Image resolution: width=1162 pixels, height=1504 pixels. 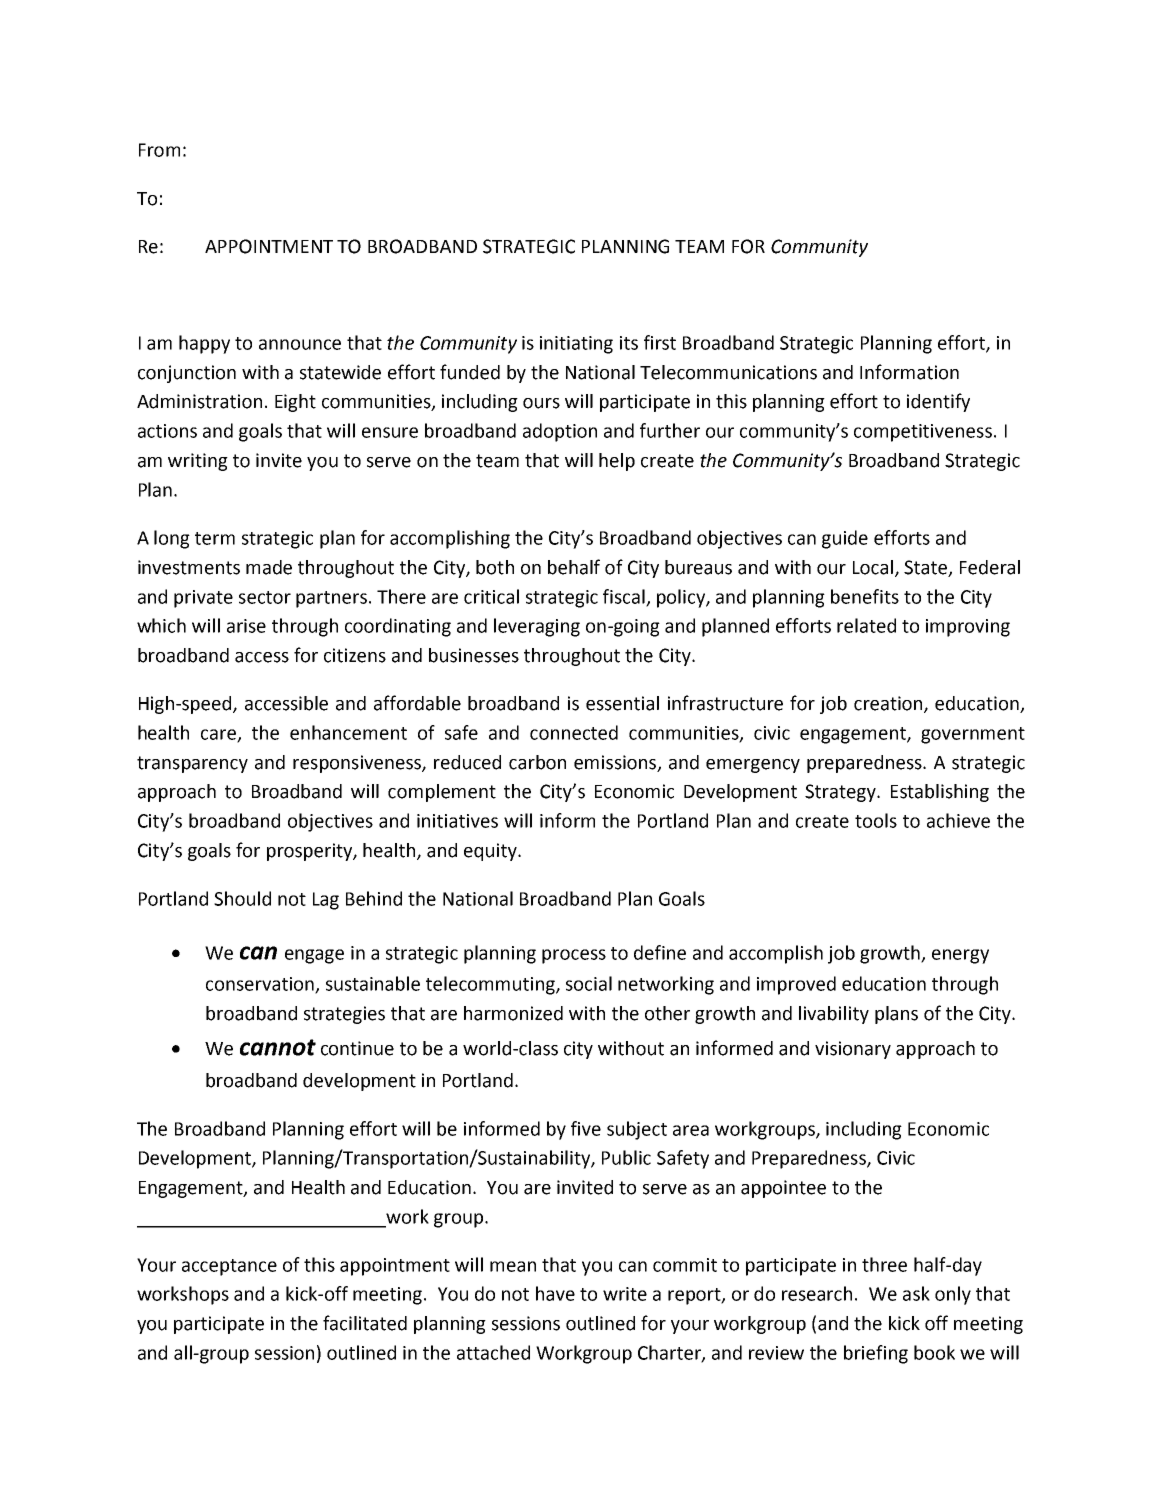 What do you see at coordinates (853, 1050) in the document?
I see `visionary` at bounding box center [853, 1050].
